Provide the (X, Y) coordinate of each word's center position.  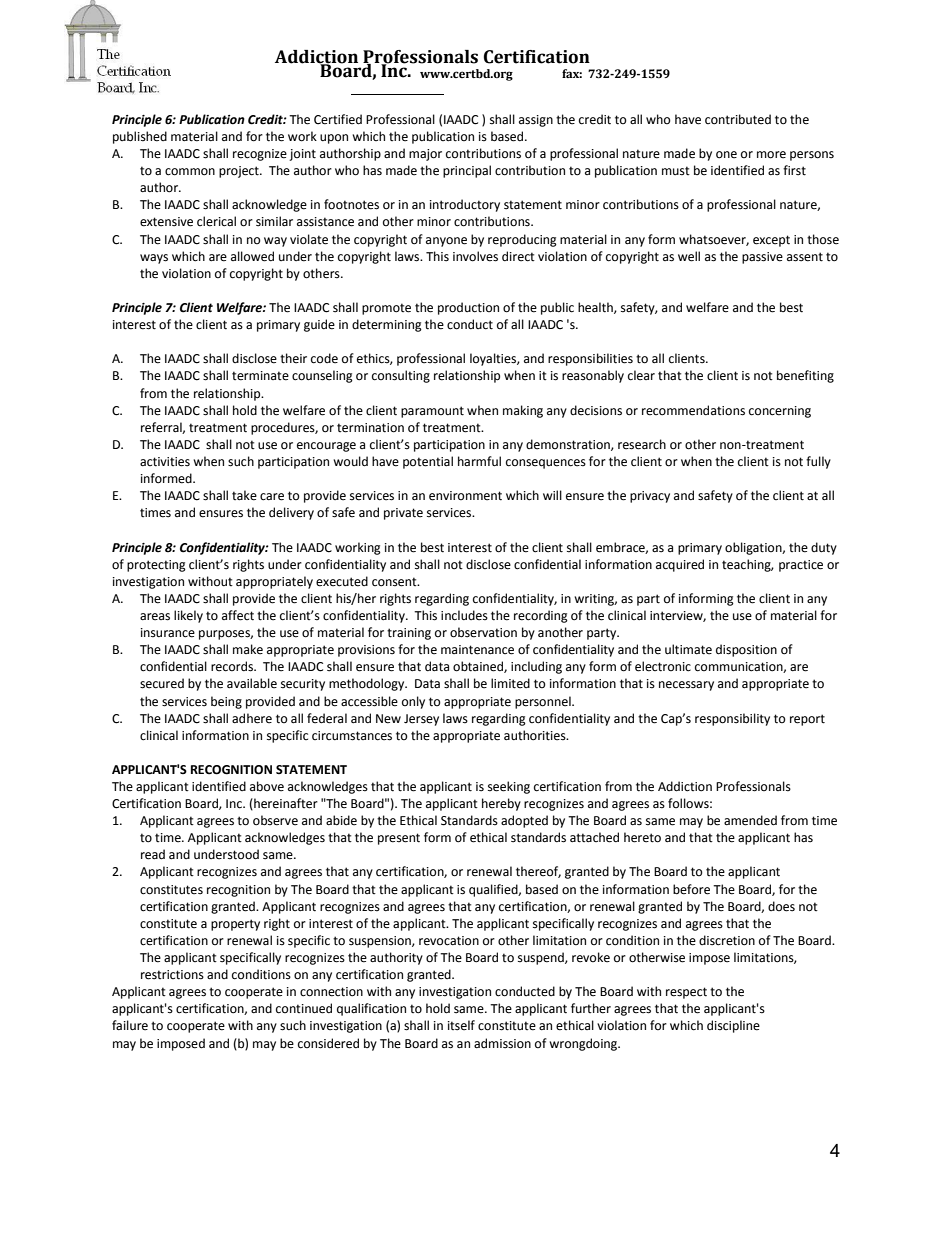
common (190, 172)
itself (461, 1025)
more (771, 155)
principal (467, 171)
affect (238, 615)
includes (464, 615)
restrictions (172, 975)
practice (801, 566)
